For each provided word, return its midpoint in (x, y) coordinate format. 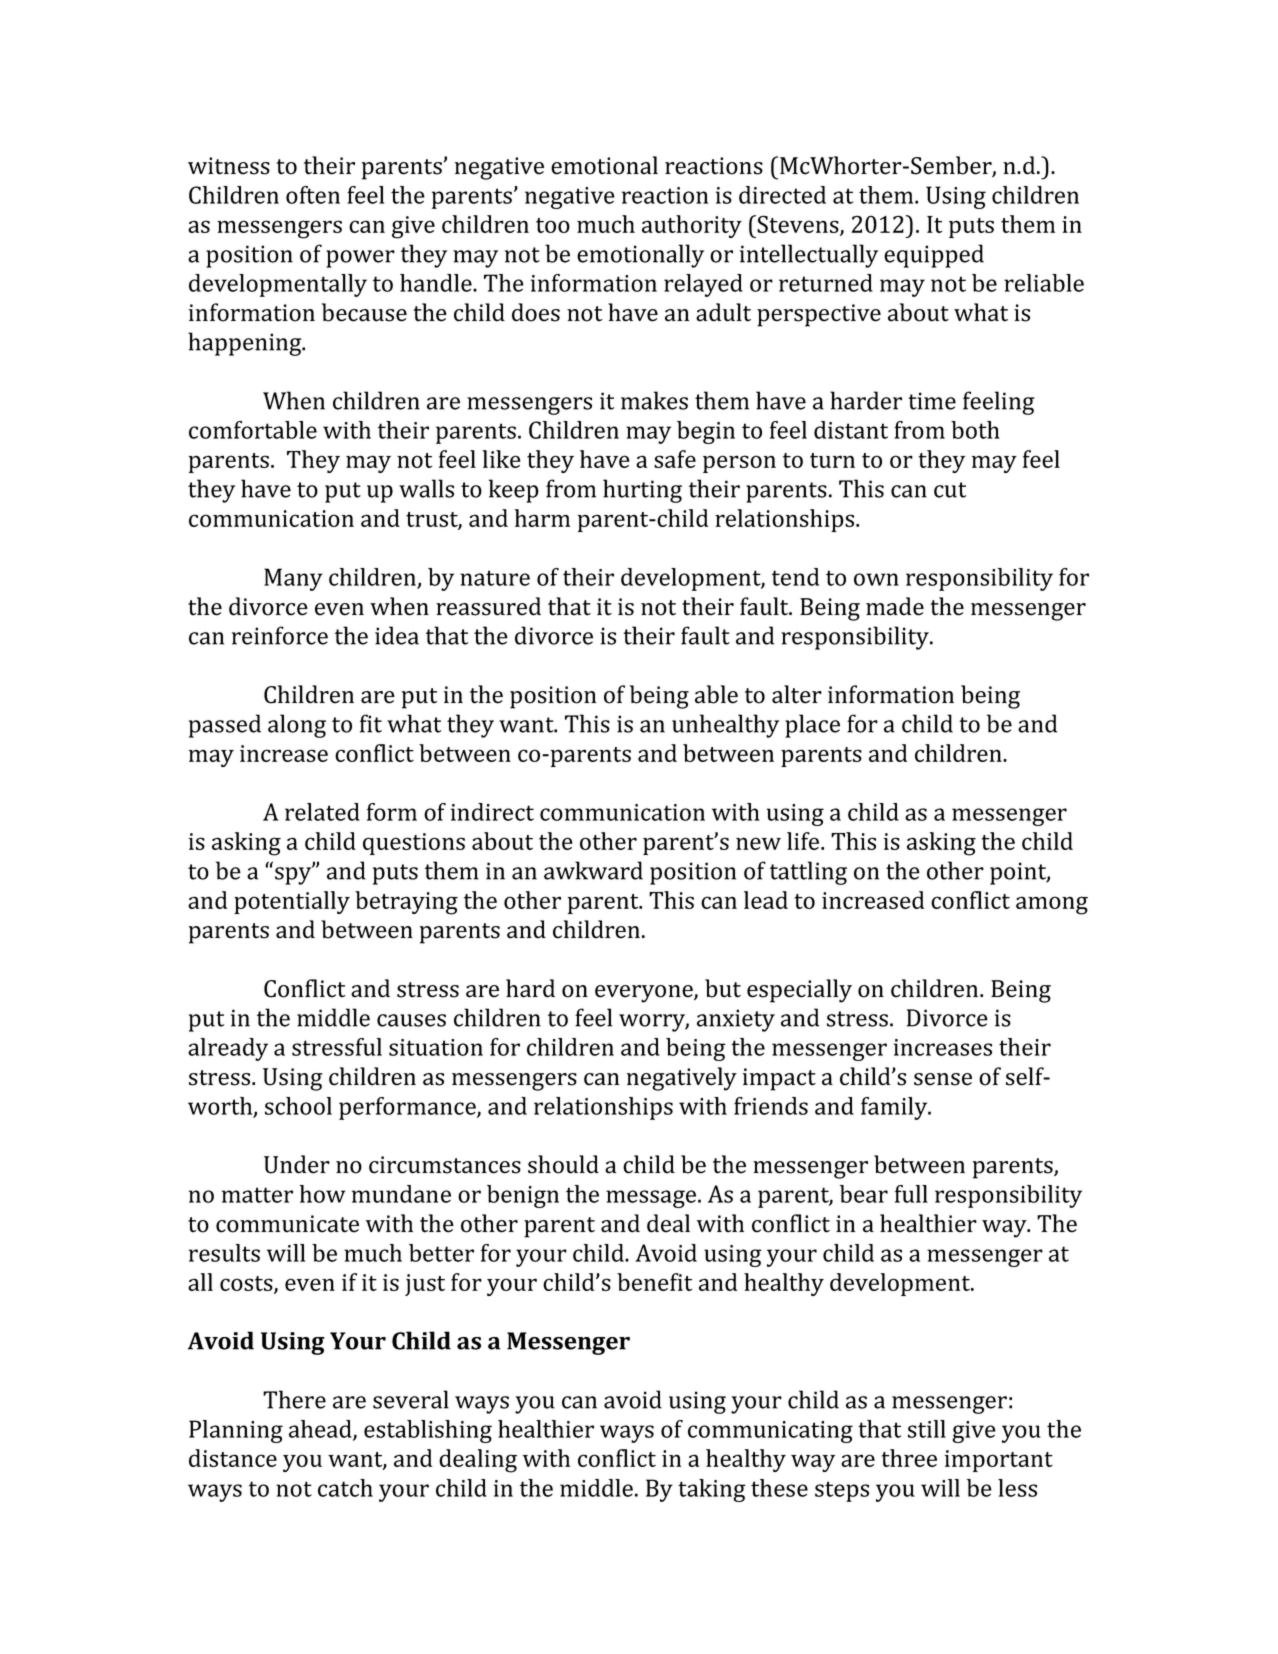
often (313, 195)
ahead (321, 1430)
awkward (593, 870)
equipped (934, 256)
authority (692, 226)
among (1052, 905)
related (322, 812)
